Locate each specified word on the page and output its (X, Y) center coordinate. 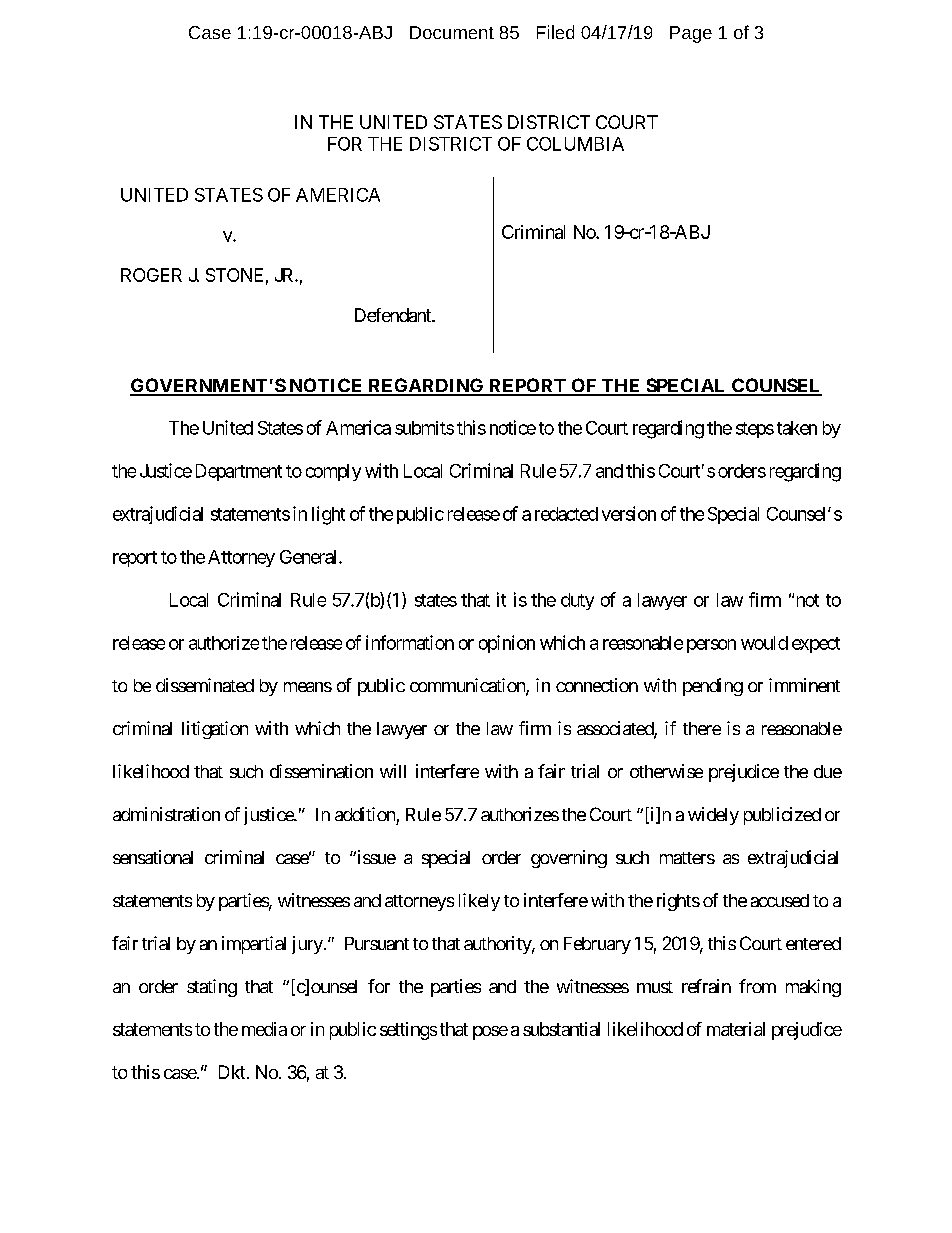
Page (691, 34)
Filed (555, 32)
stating (212, 988)
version (629, 513)
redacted (566, 514)
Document (452, 32)
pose (490, 1033)
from (757, 986)
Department (239, 472)
